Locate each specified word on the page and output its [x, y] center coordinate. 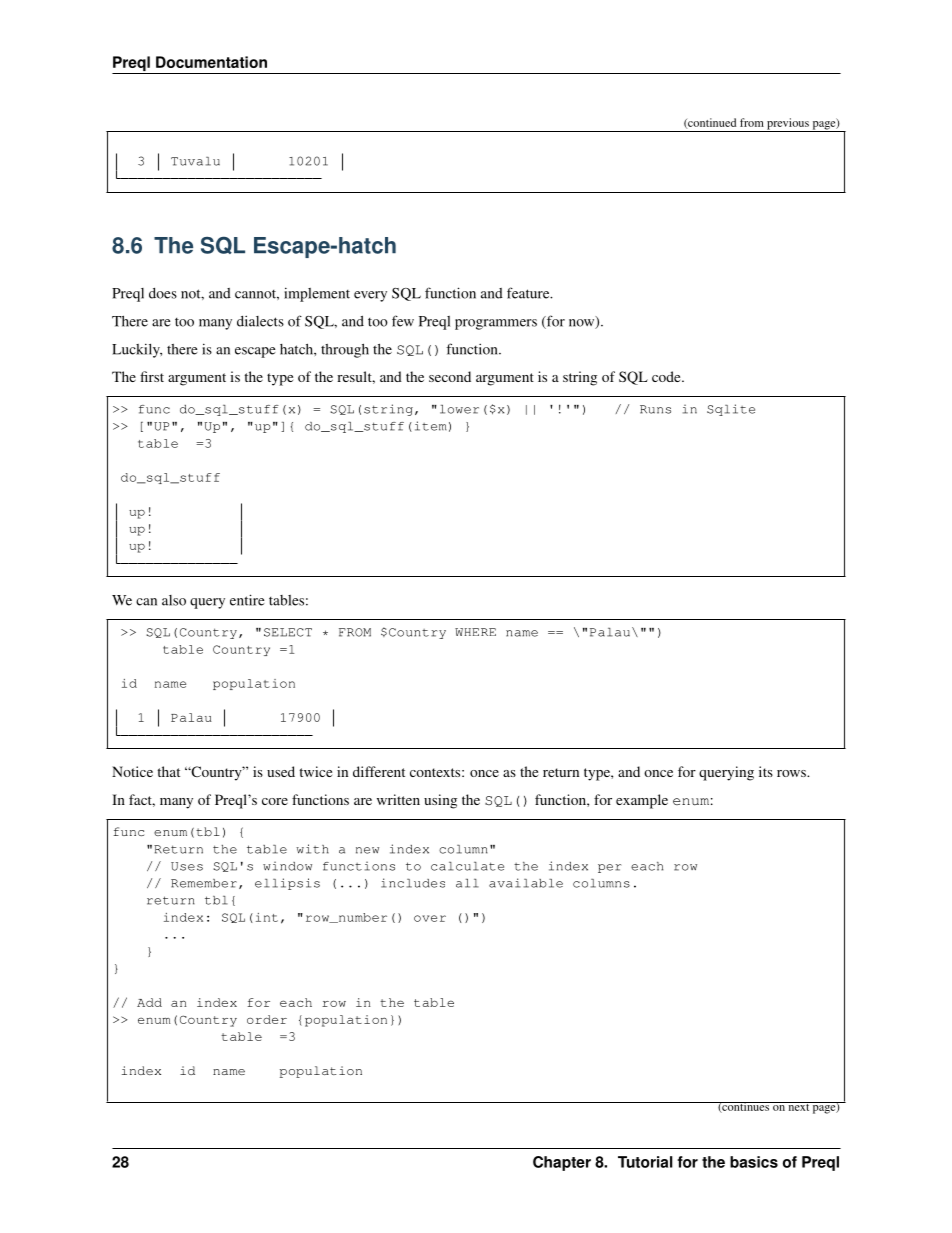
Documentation [211, 62]
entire [247, 600]
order [267, 1019]
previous [788, 125]
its [766, 771]
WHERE [475, 632]
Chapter [562, 1163]
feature [529, 293]
